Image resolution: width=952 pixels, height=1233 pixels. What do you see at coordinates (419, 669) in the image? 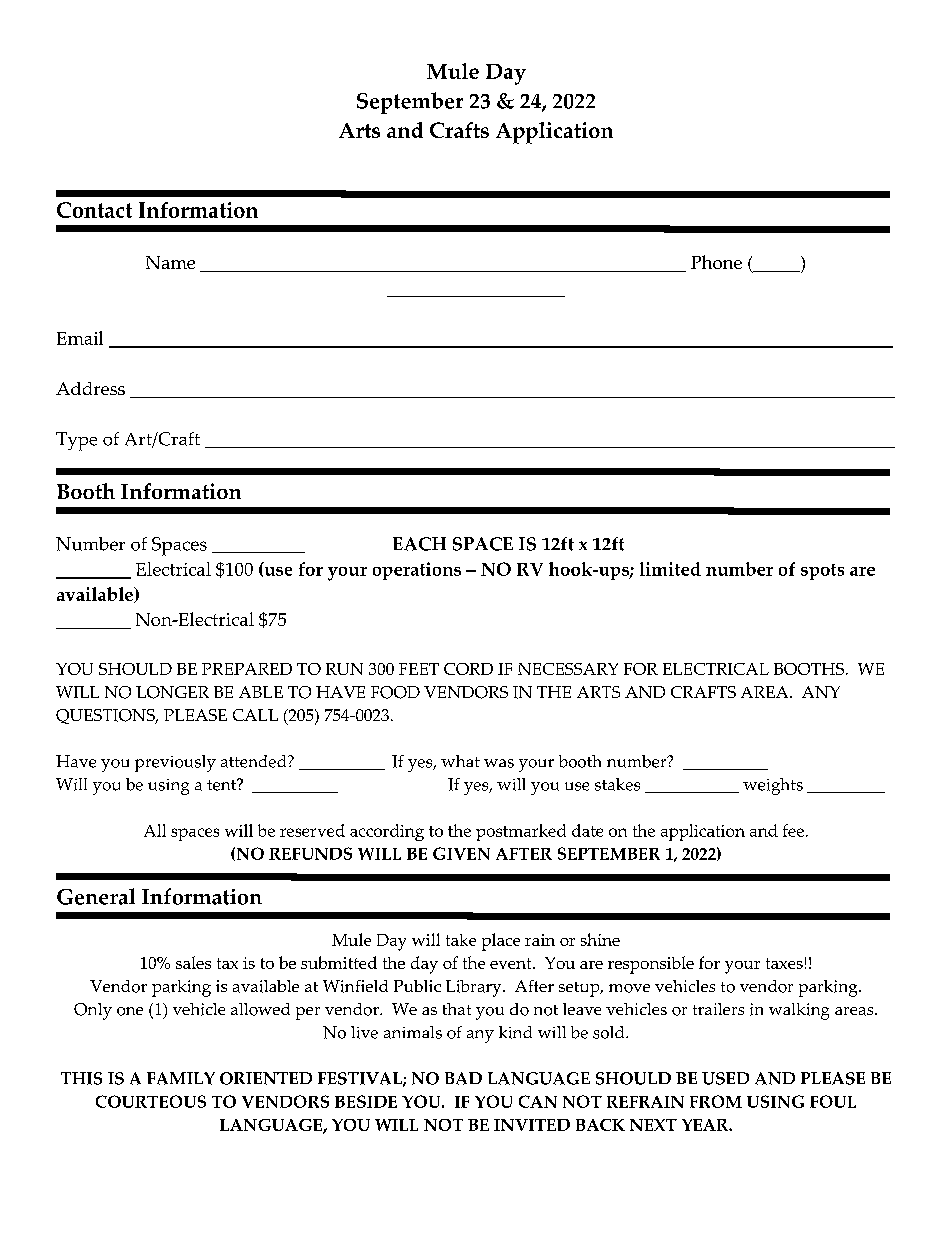
I see `FEET` at bounding box center [419, 669].
